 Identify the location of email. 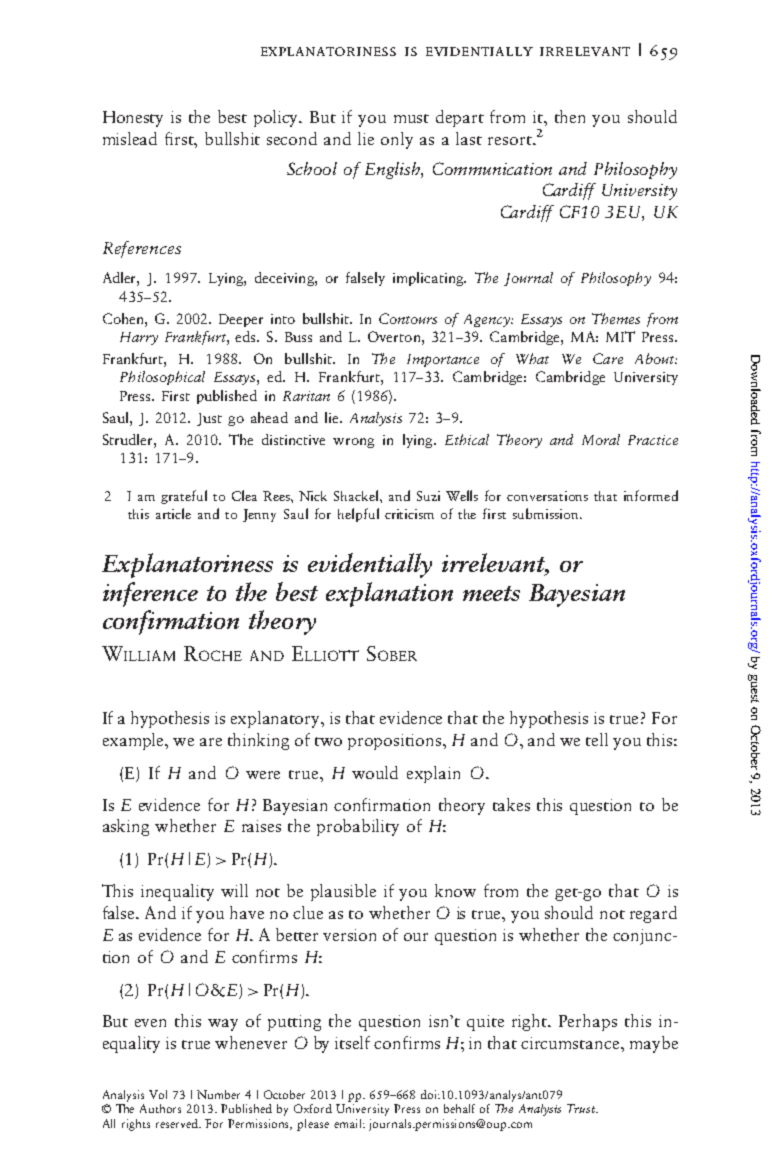
(349, 1123).
